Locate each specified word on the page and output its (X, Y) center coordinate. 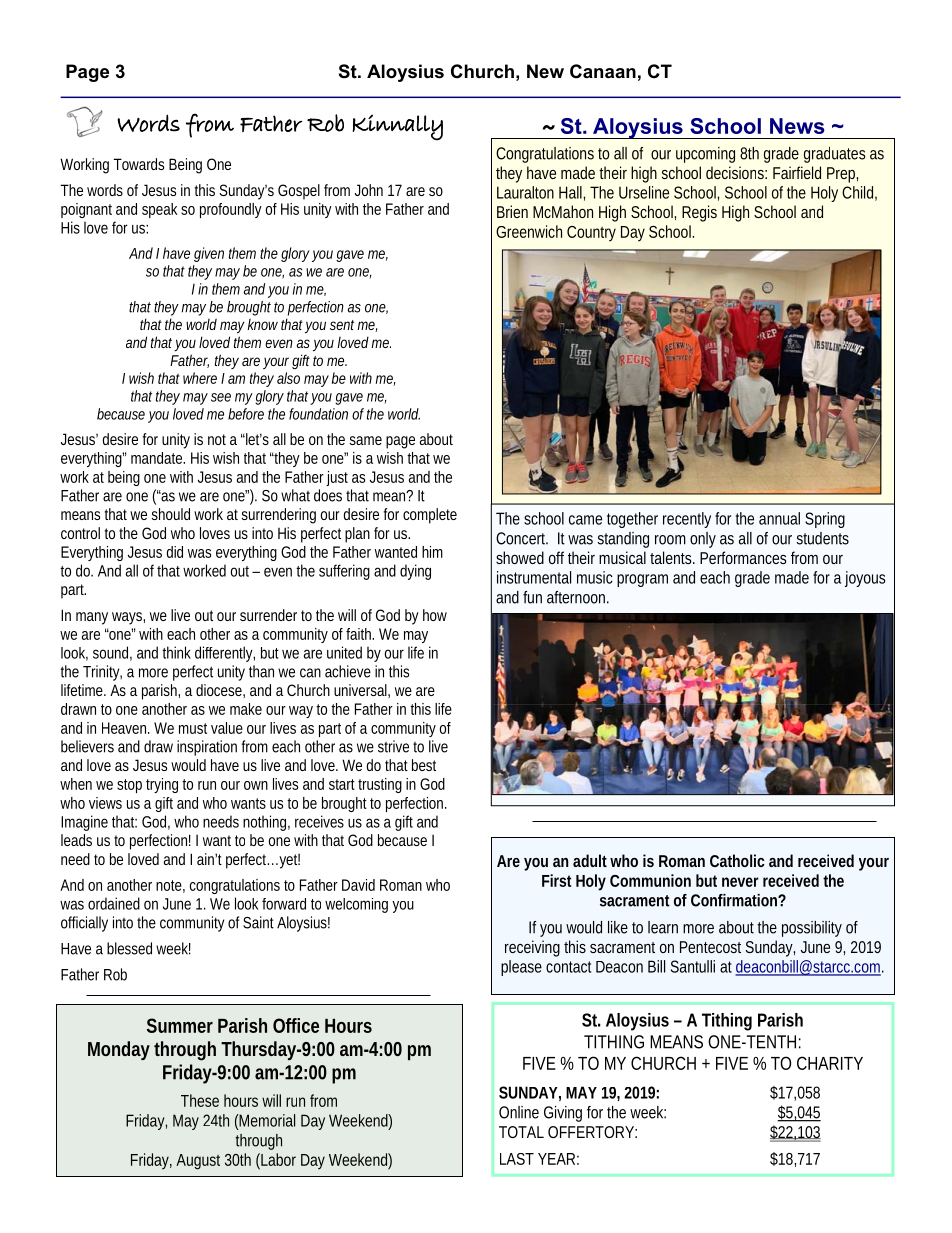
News (797, 126)
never (740, 882)
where (200, 378)
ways (128, 618)
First (557, 880)
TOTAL (521, 1132)
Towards (138, 164)
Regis (699, 213)
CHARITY (830, 1063)
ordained (114, 903)
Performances (743, 557)
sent (344, 325)
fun (532, 597)
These (200, 1100)
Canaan (603, 71)
